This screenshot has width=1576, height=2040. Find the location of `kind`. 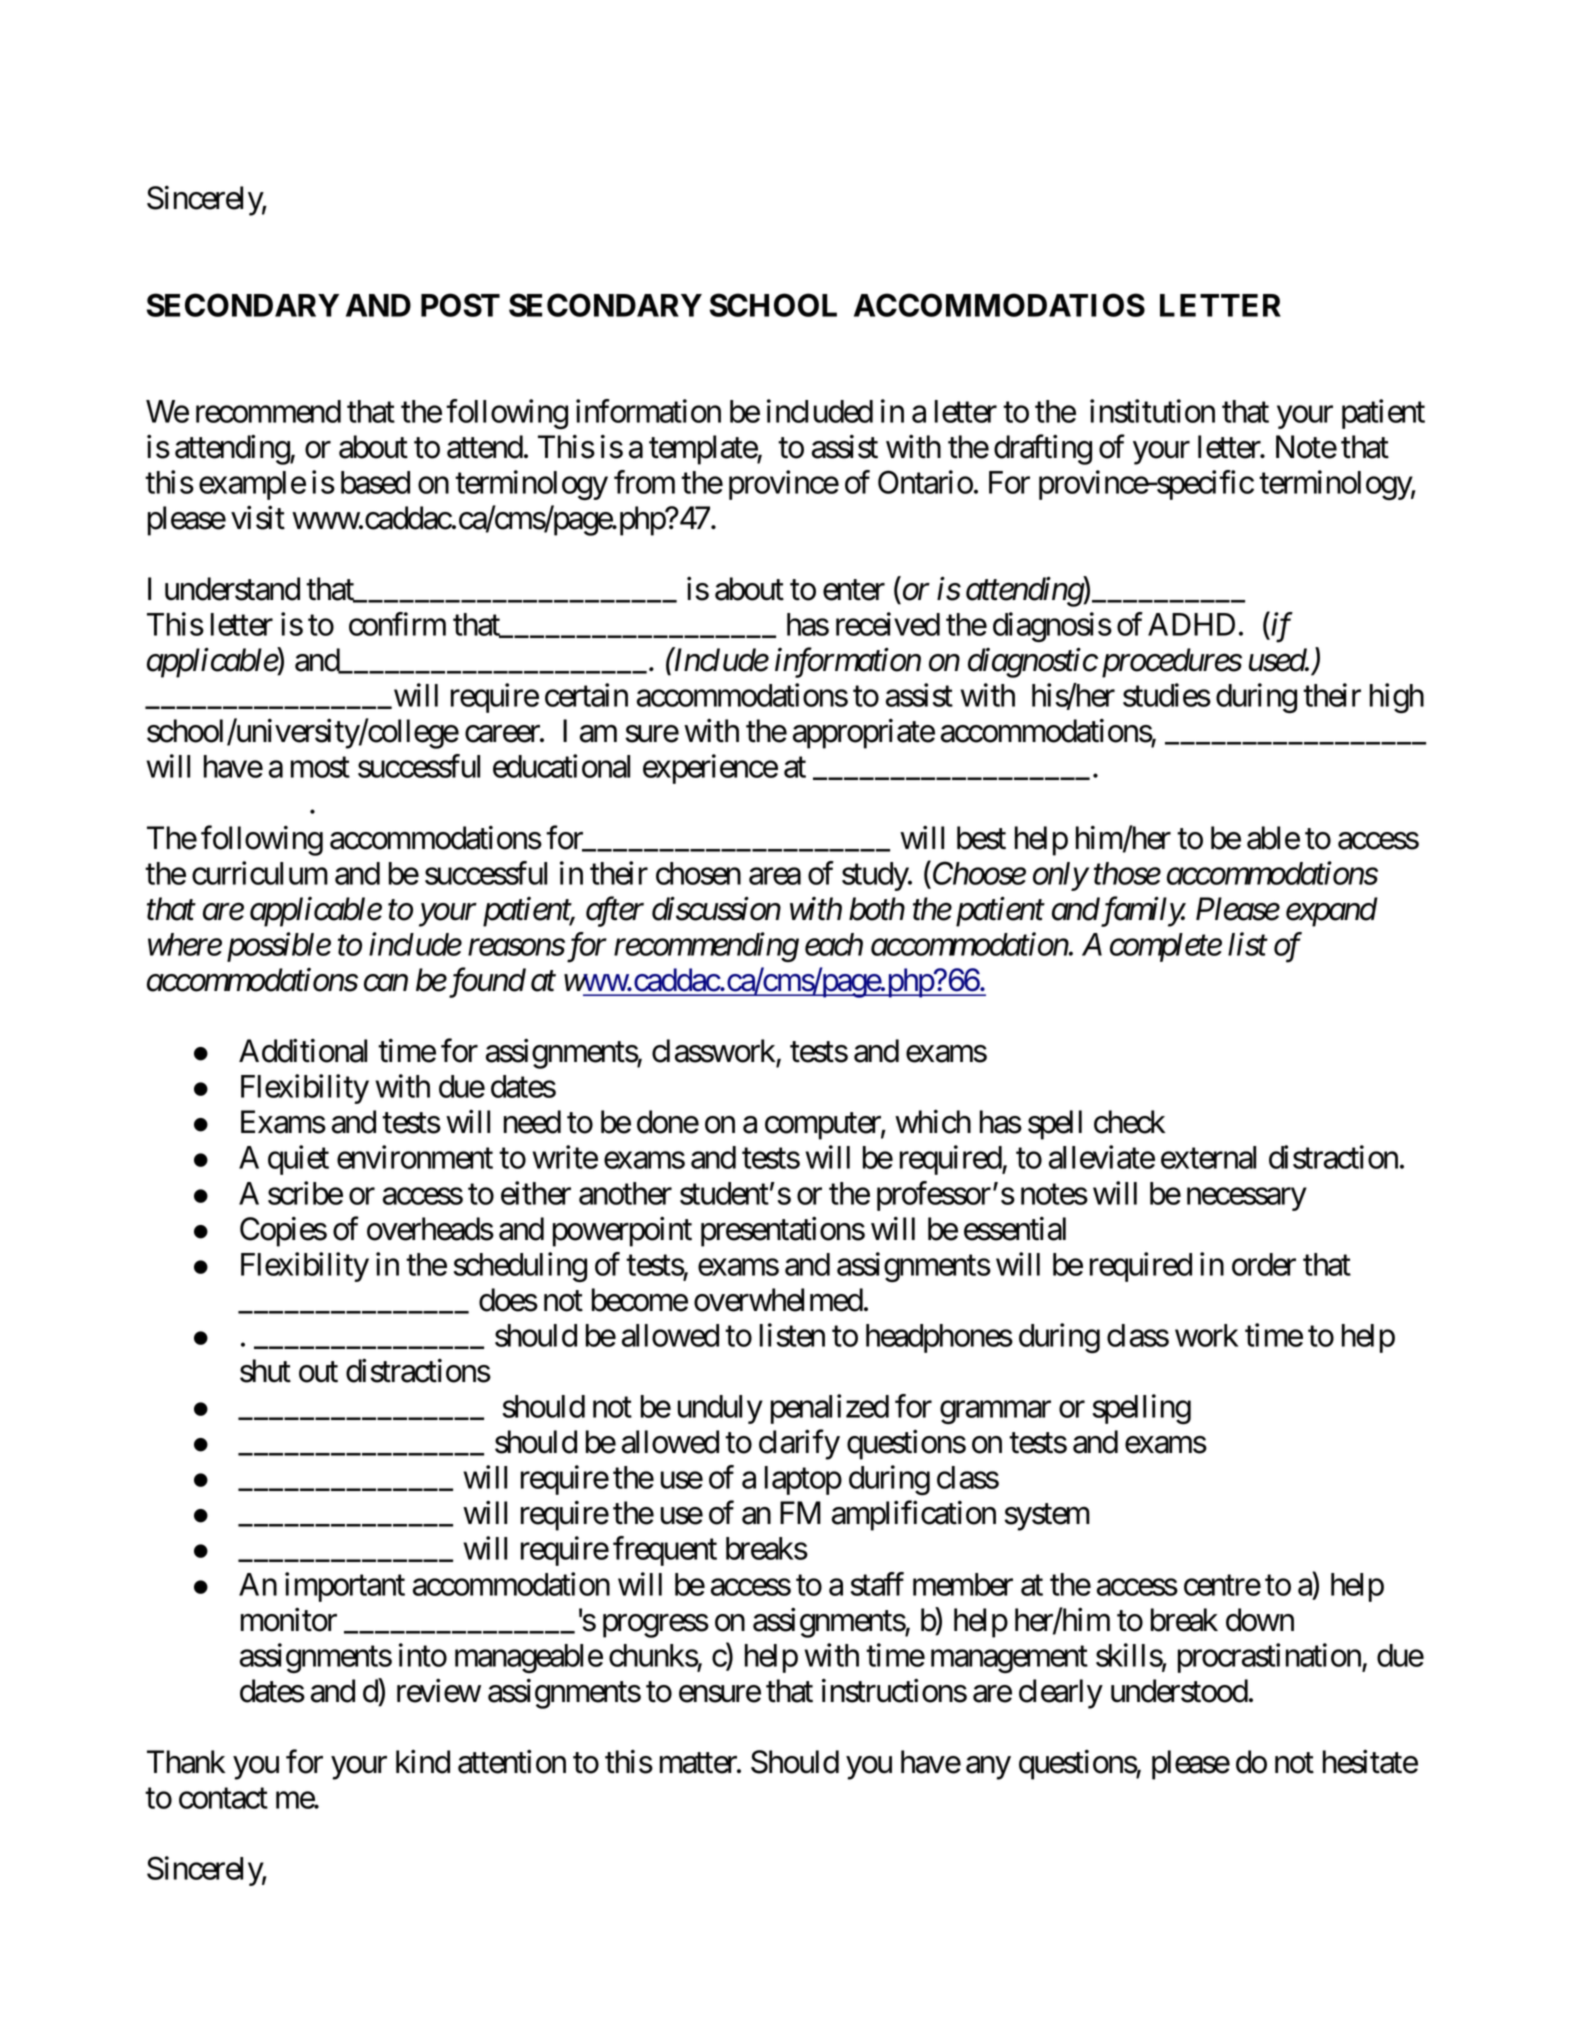

kind is located at coordinates (423, 1762).
